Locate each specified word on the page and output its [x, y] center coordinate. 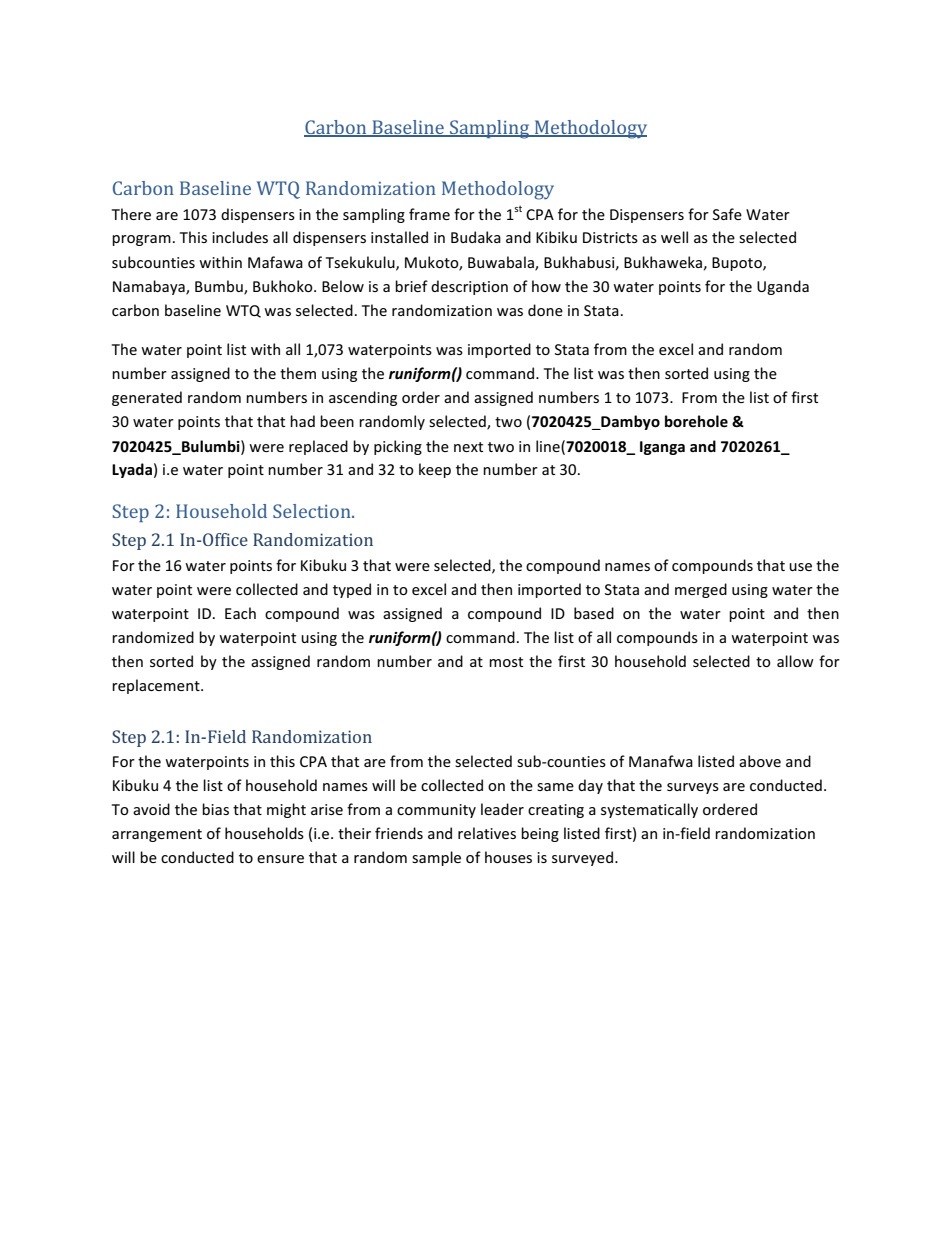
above [760, 761]
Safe [727, 214]
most [506, 662]
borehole [696, 421]
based [594, 613]
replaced [318, 447]
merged [701, 590]
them [298, 373]
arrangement [157, 835]
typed [352, 590]
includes [240, 237]
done [545, 310]
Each [240, 613]
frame [429, 214]
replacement [157, 686]
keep [435, 470]
